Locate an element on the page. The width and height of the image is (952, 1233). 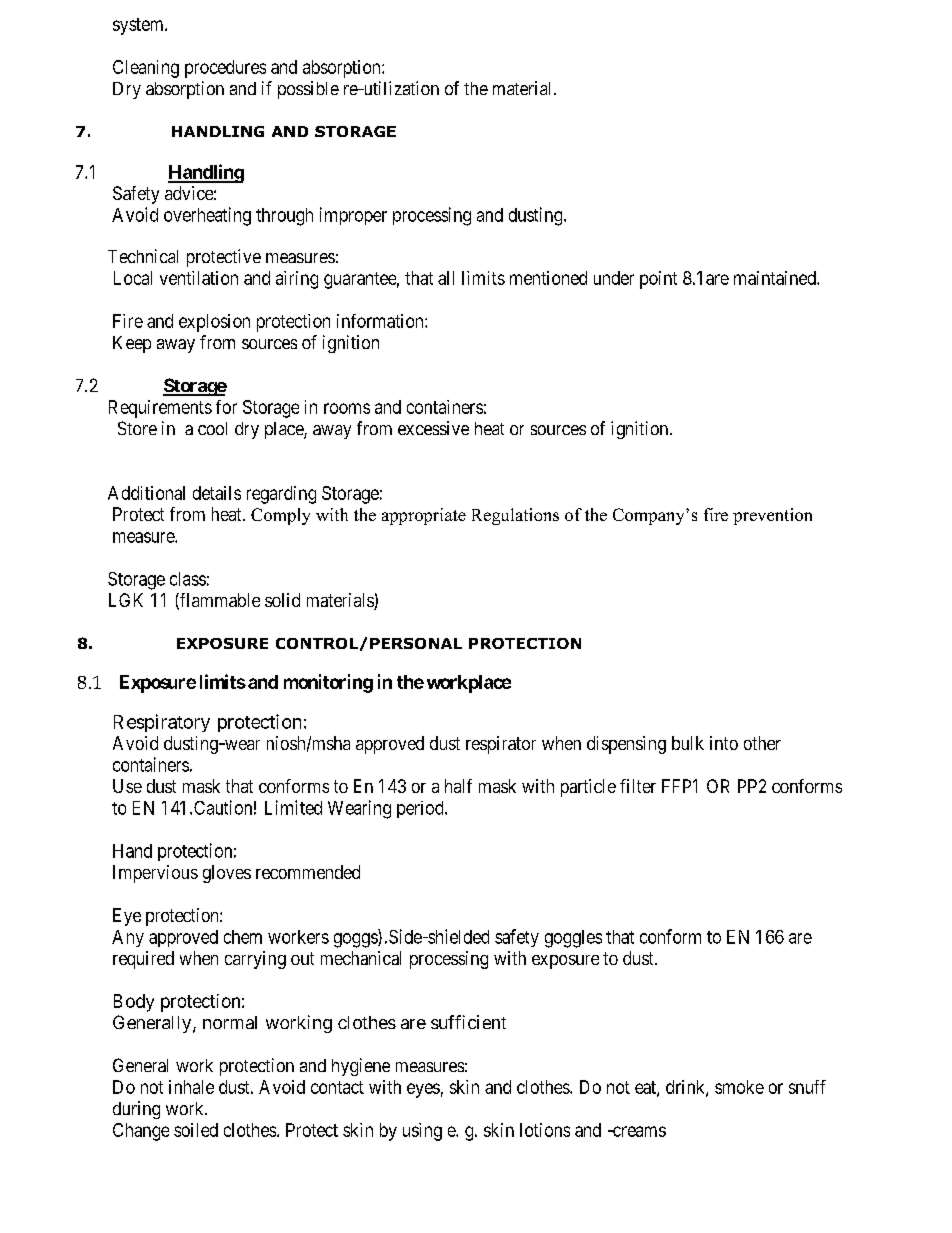
eyes is located at coordinates (423, 1090).
